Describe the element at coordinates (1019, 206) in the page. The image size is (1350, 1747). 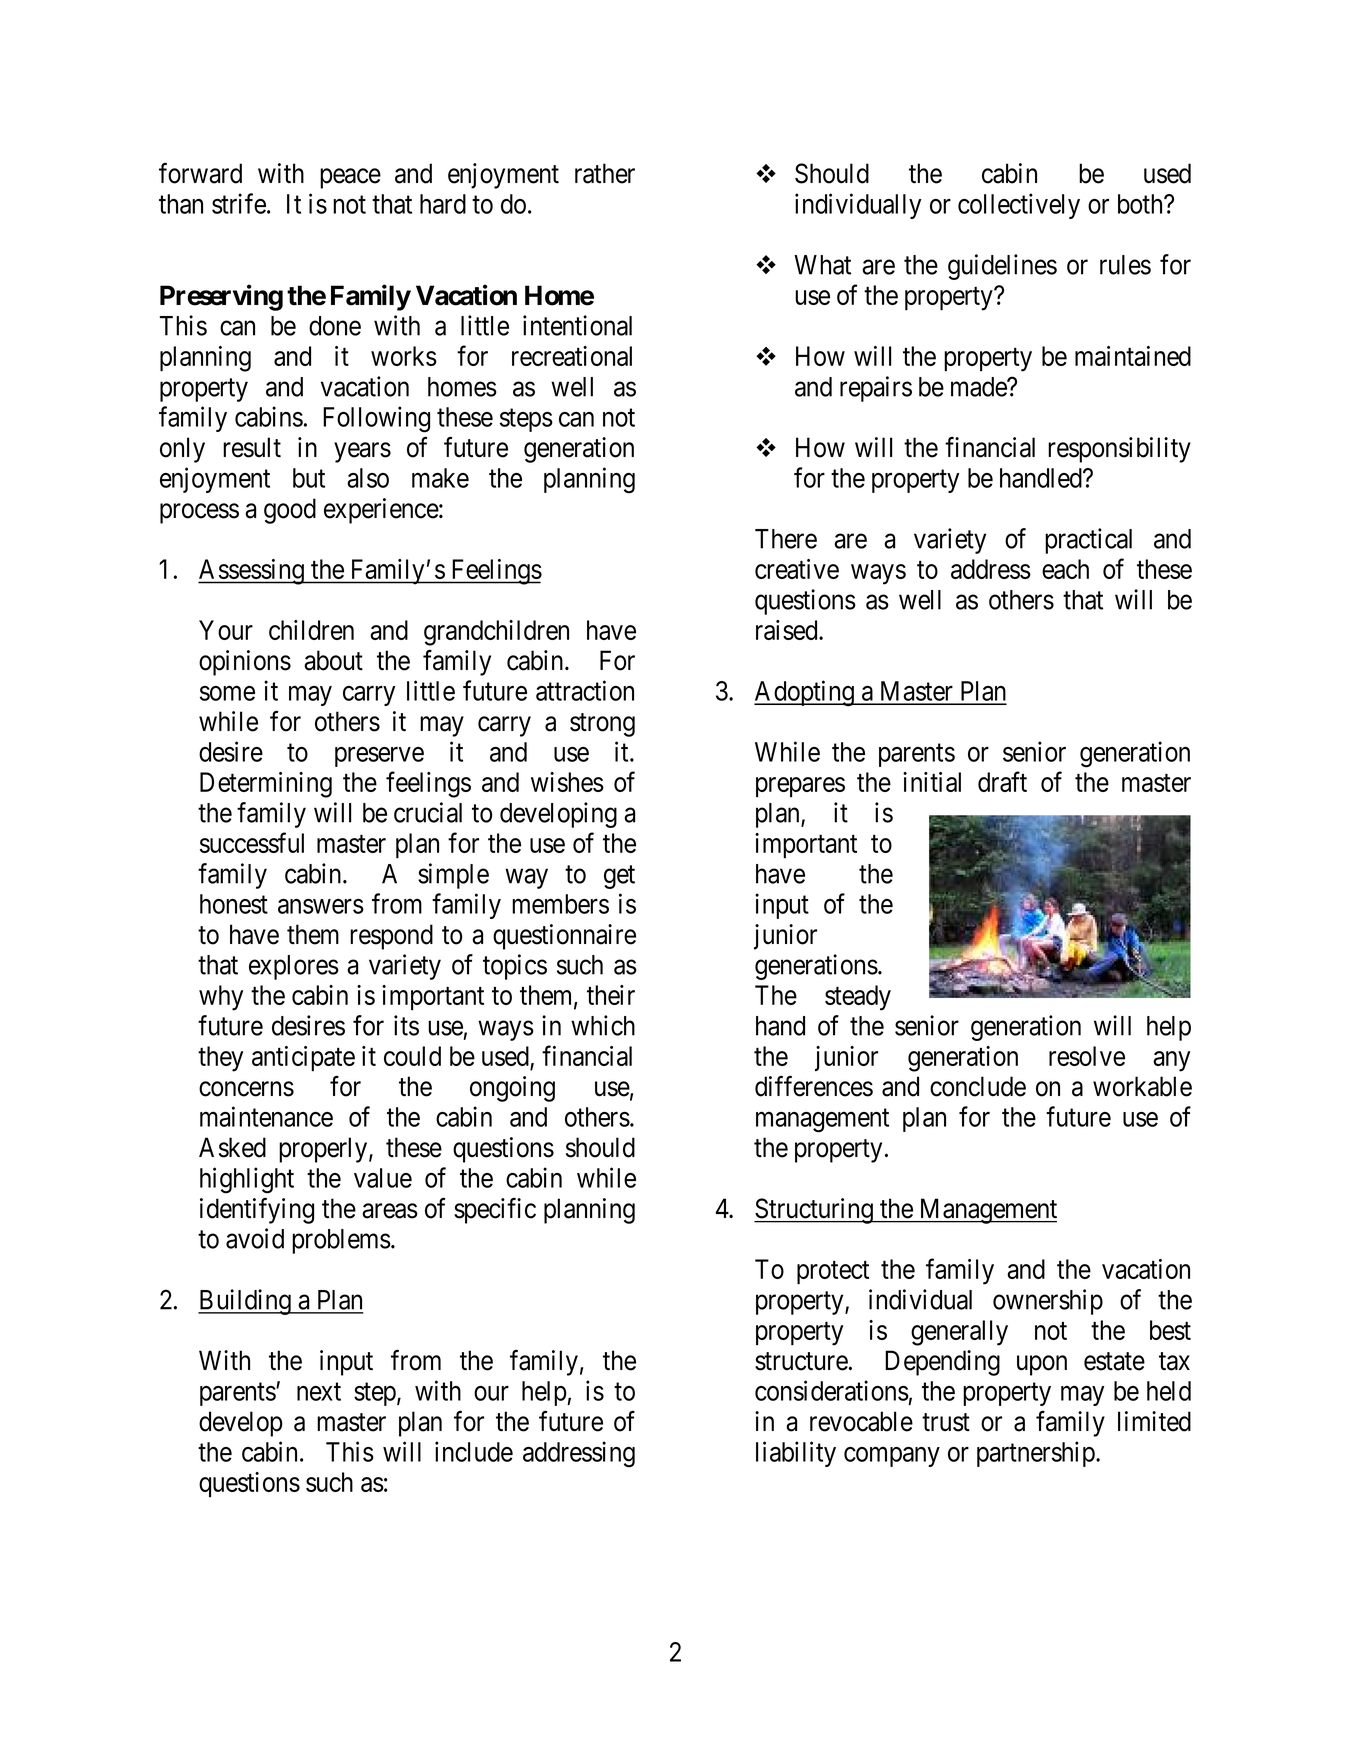
I see `collectively` at that location.
